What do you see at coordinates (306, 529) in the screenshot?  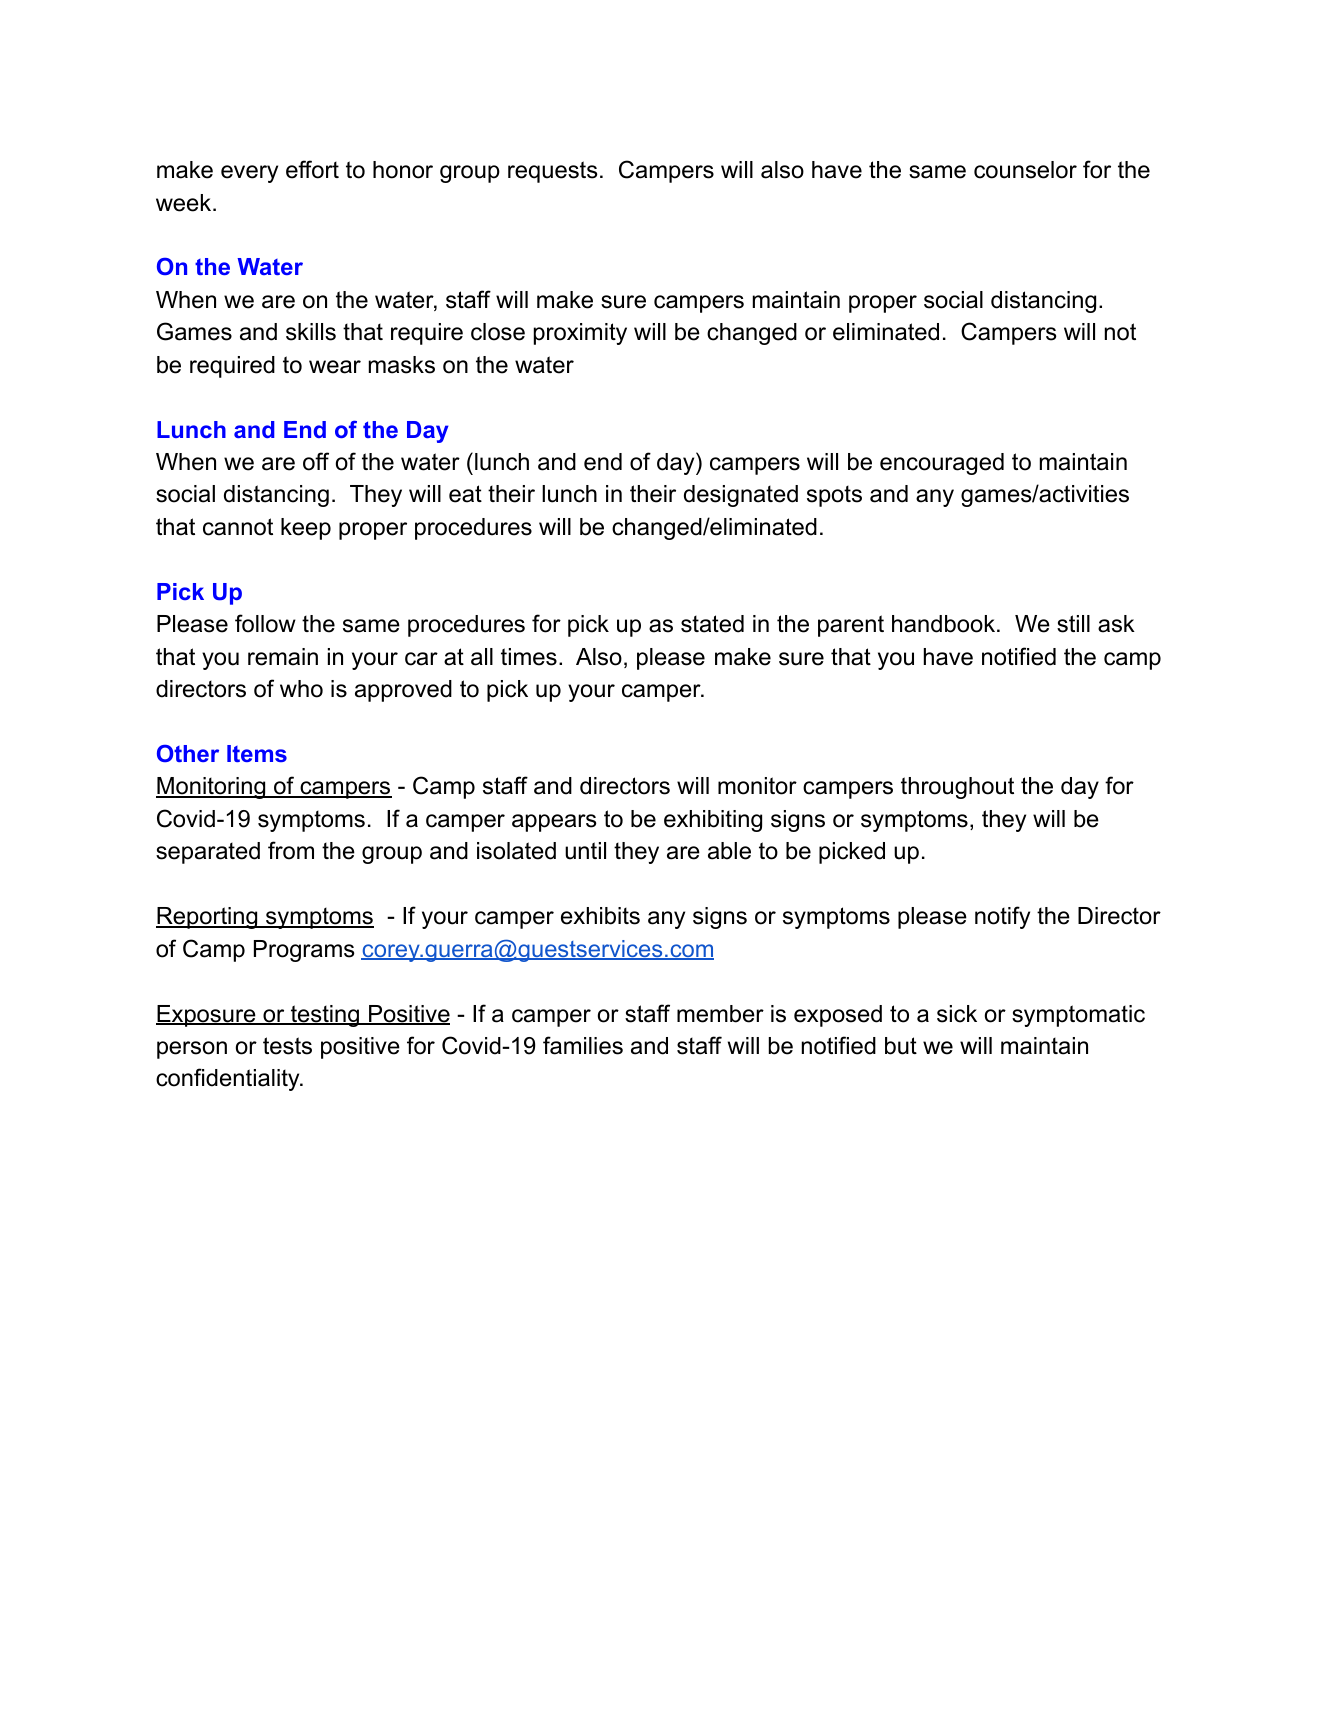 I see `keep` at bounding box center [306, 529].
